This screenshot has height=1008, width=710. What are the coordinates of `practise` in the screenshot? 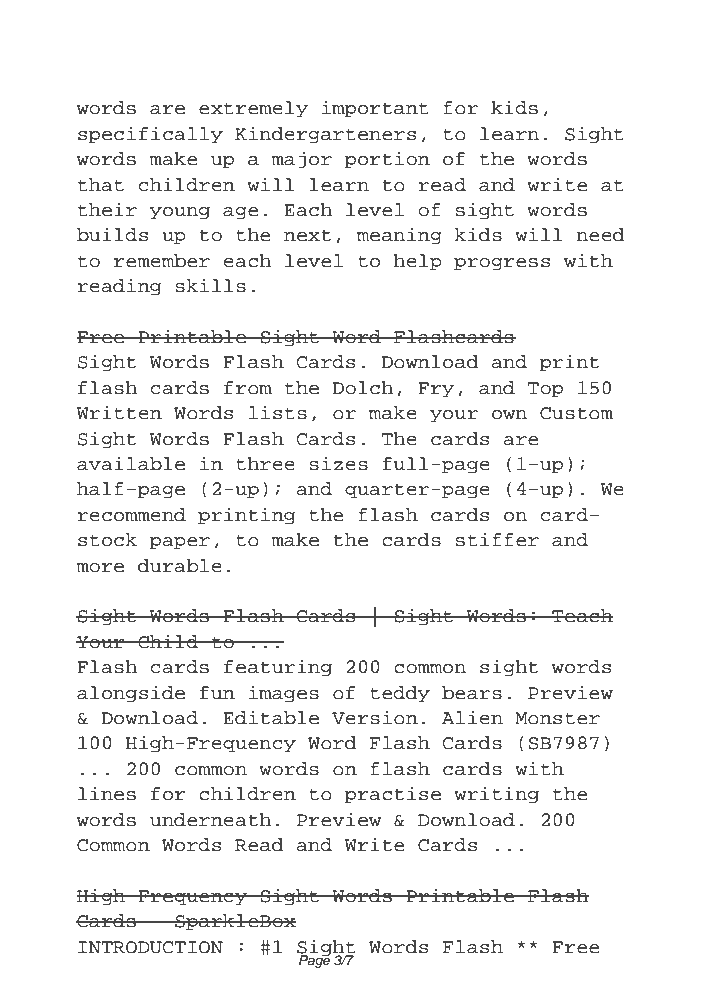 It's located at (392, 795).
